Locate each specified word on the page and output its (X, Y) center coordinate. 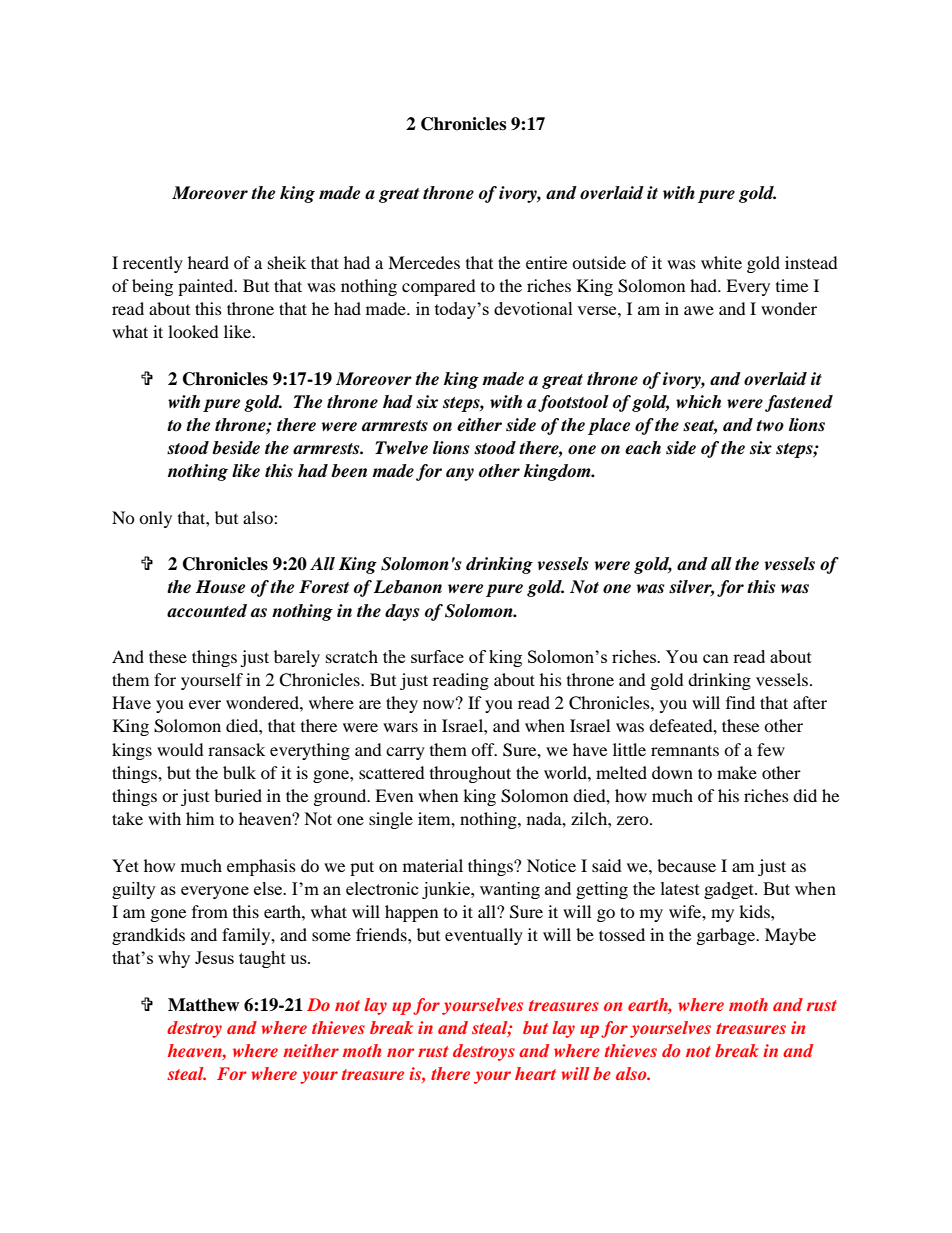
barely (297, 658)
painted (207, 287)
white (721, 262)
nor (401, 1052)
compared (439, 287)
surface (437, 656)
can (716, 658)
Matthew (203, 1005)
